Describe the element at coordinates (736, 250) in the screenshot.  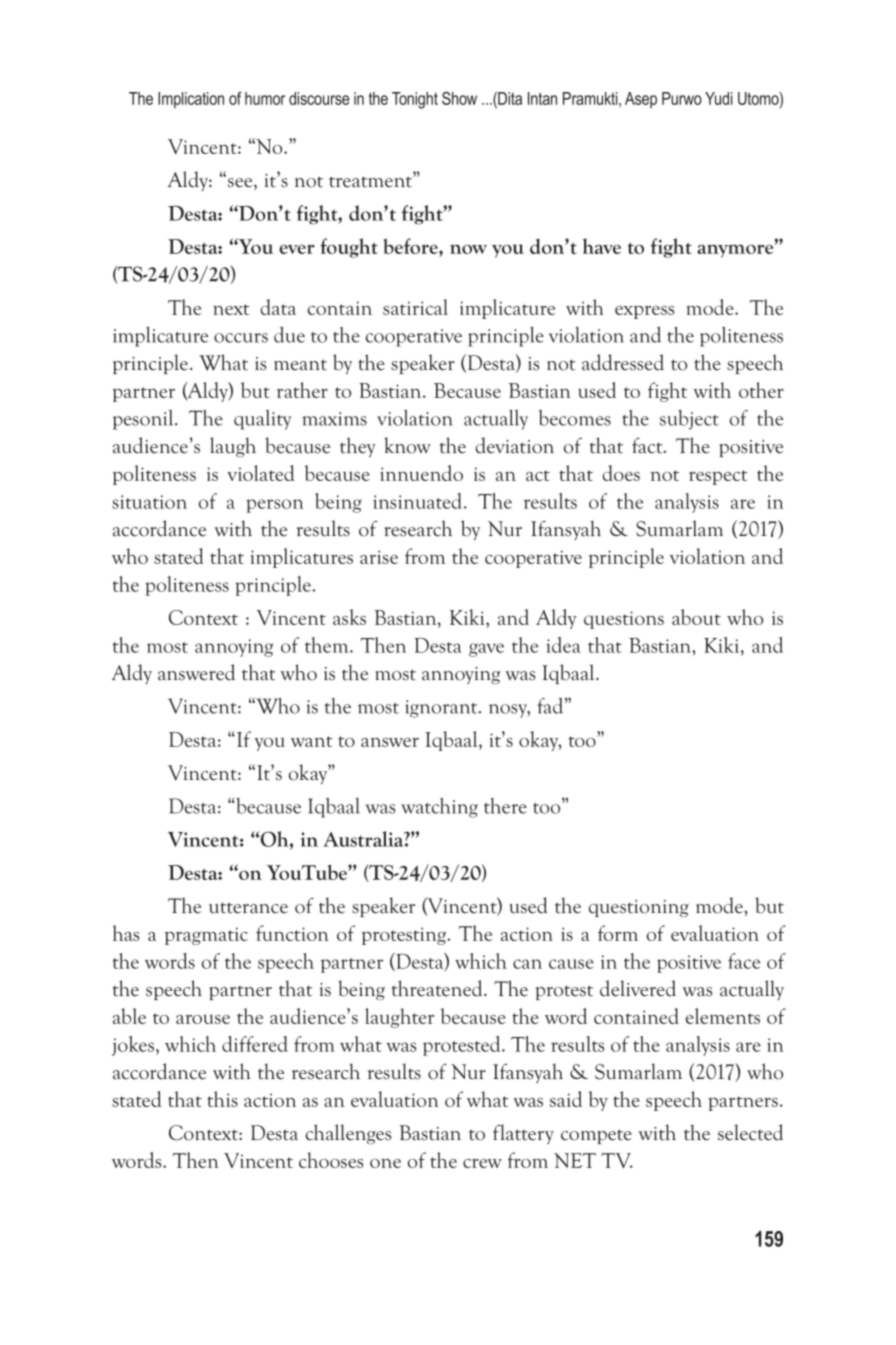
I see `anymore` at that location.
